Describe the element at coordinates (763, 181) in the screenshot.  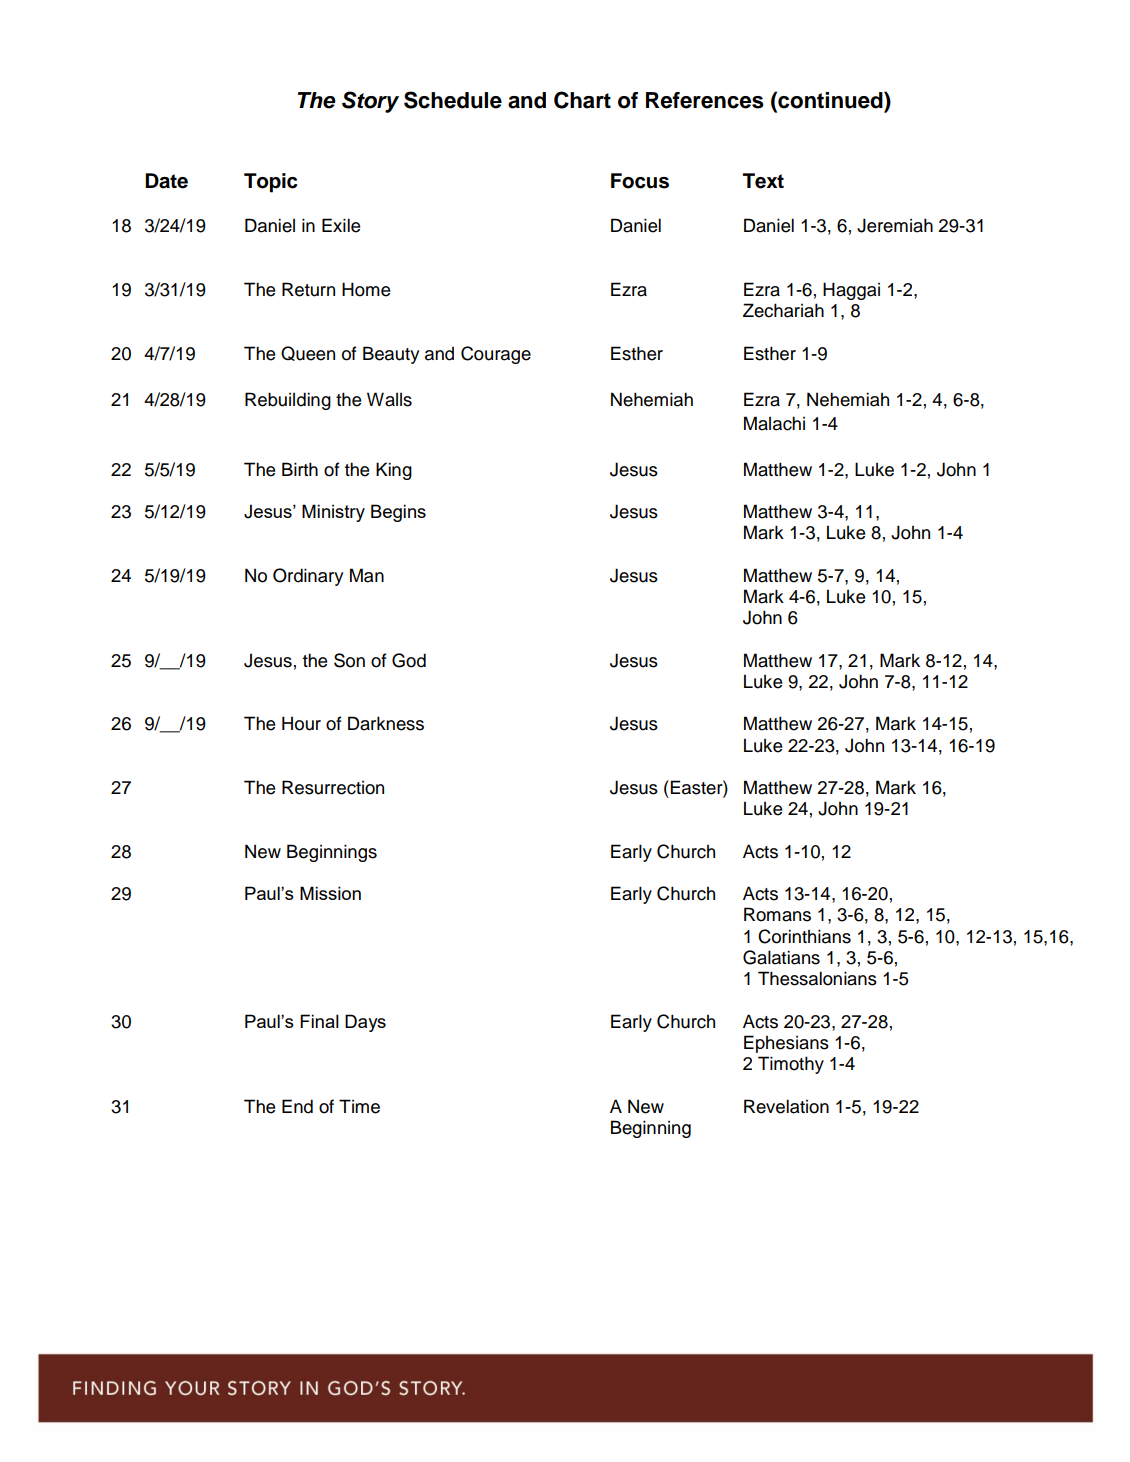
I see `Text` at that location.
